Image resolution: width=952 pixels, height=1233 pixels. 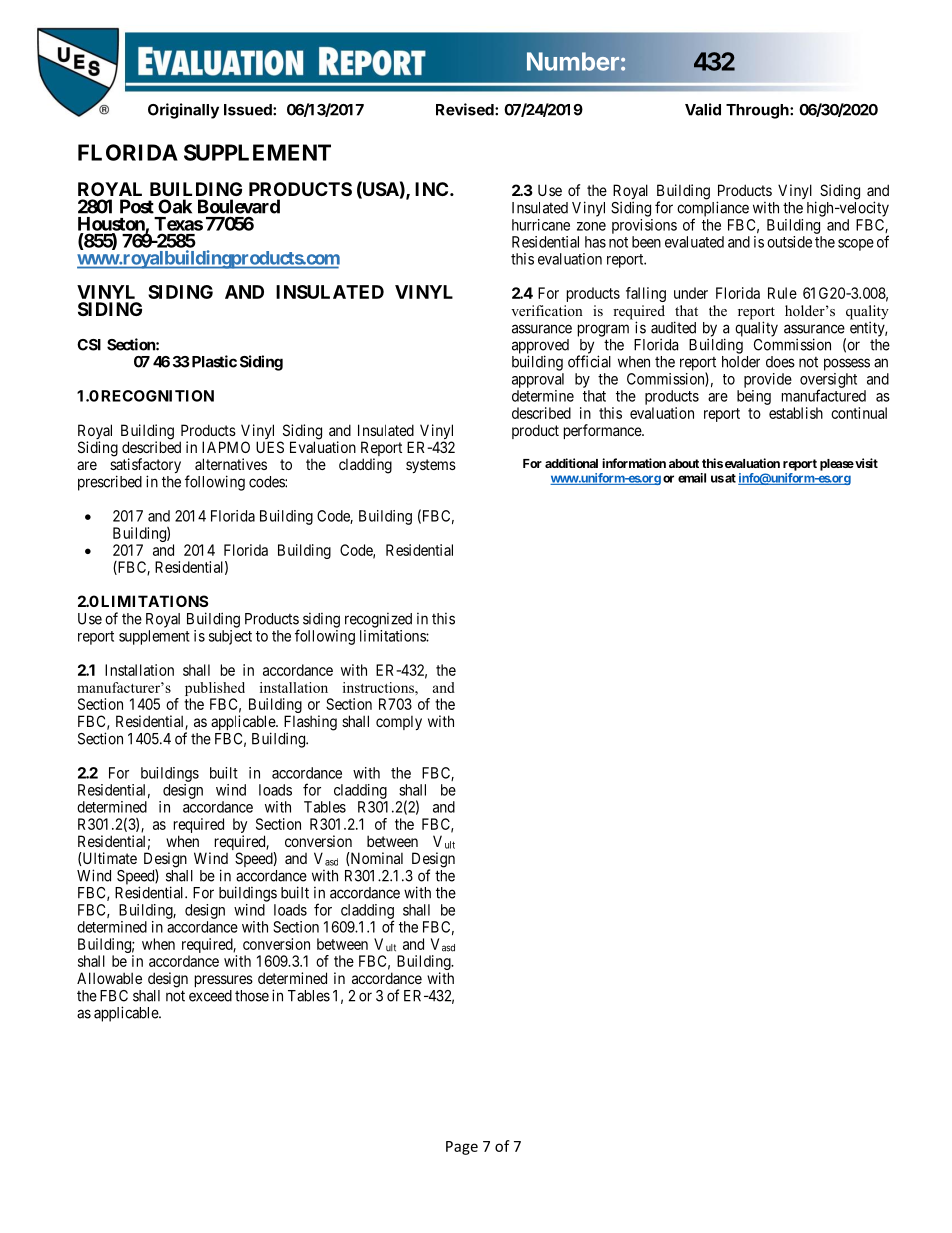 What do you see at coordinates (703, 109) in the screenshot?
I see `Valid` at bounding box center [703, 109].
